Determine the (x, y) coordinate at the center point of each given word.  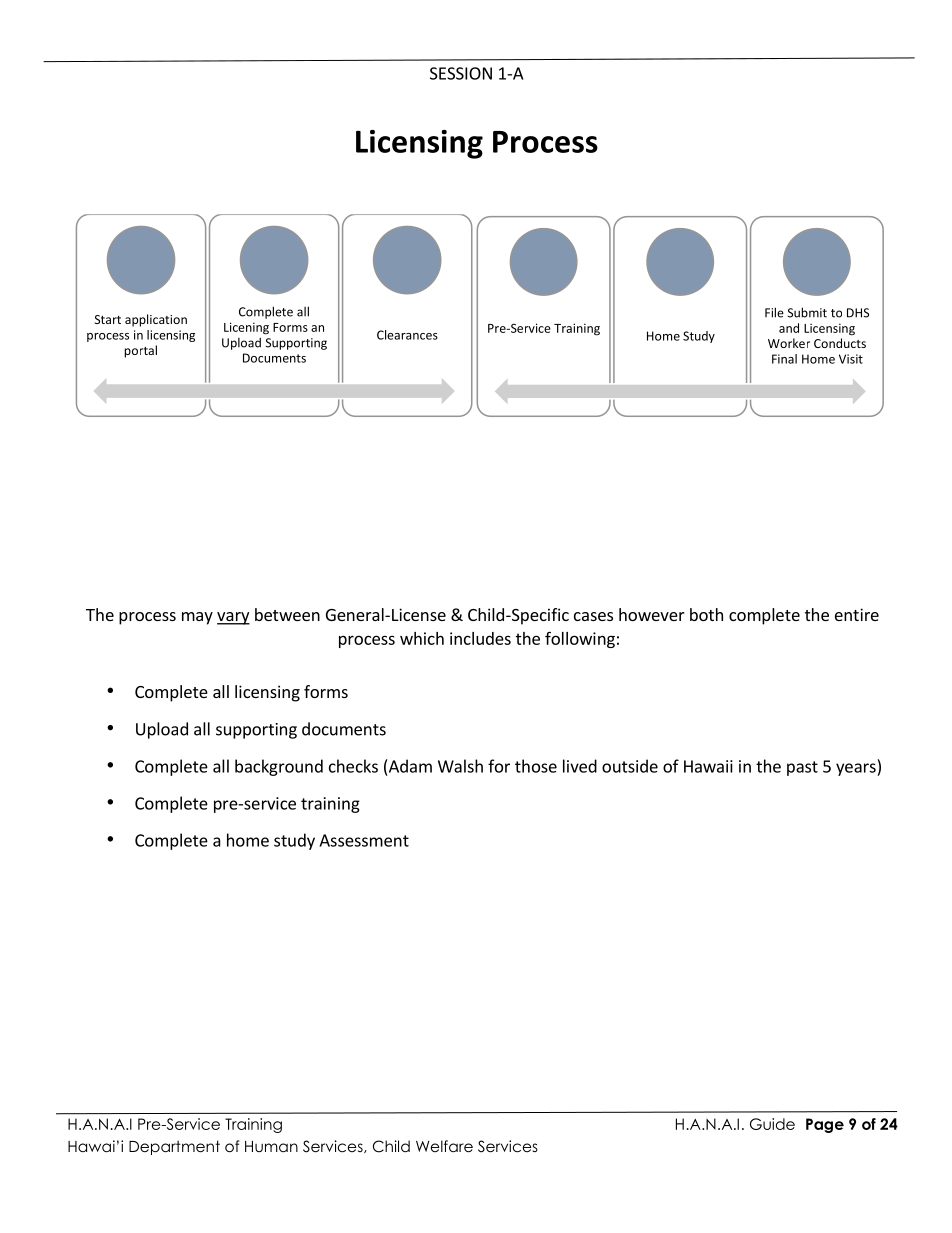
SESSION (461, 73)
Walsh (460, 766)
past (802, 768)
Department (174, 1147)
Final (784, 359)
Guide (772, 1124)
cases (593, 616)
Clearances (407, 335)
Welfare (444, 1146)
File (774, 312)
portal (140, 351)
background (279, 767)
